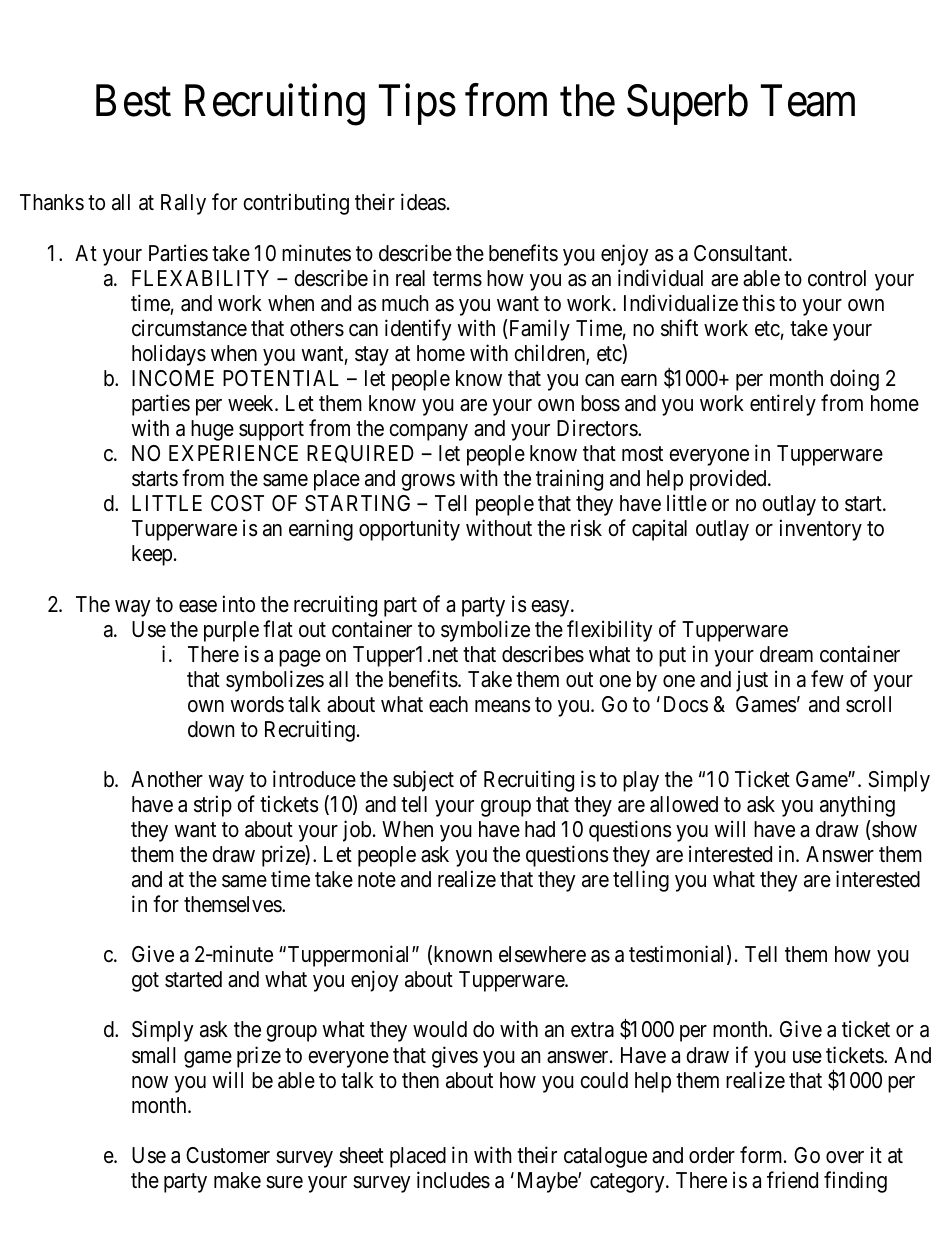 Image resolution: width=952 pixels, height=1233 pixels. Describe the element at coordinates (808, 101) in the page. I see `Team` at that location.
